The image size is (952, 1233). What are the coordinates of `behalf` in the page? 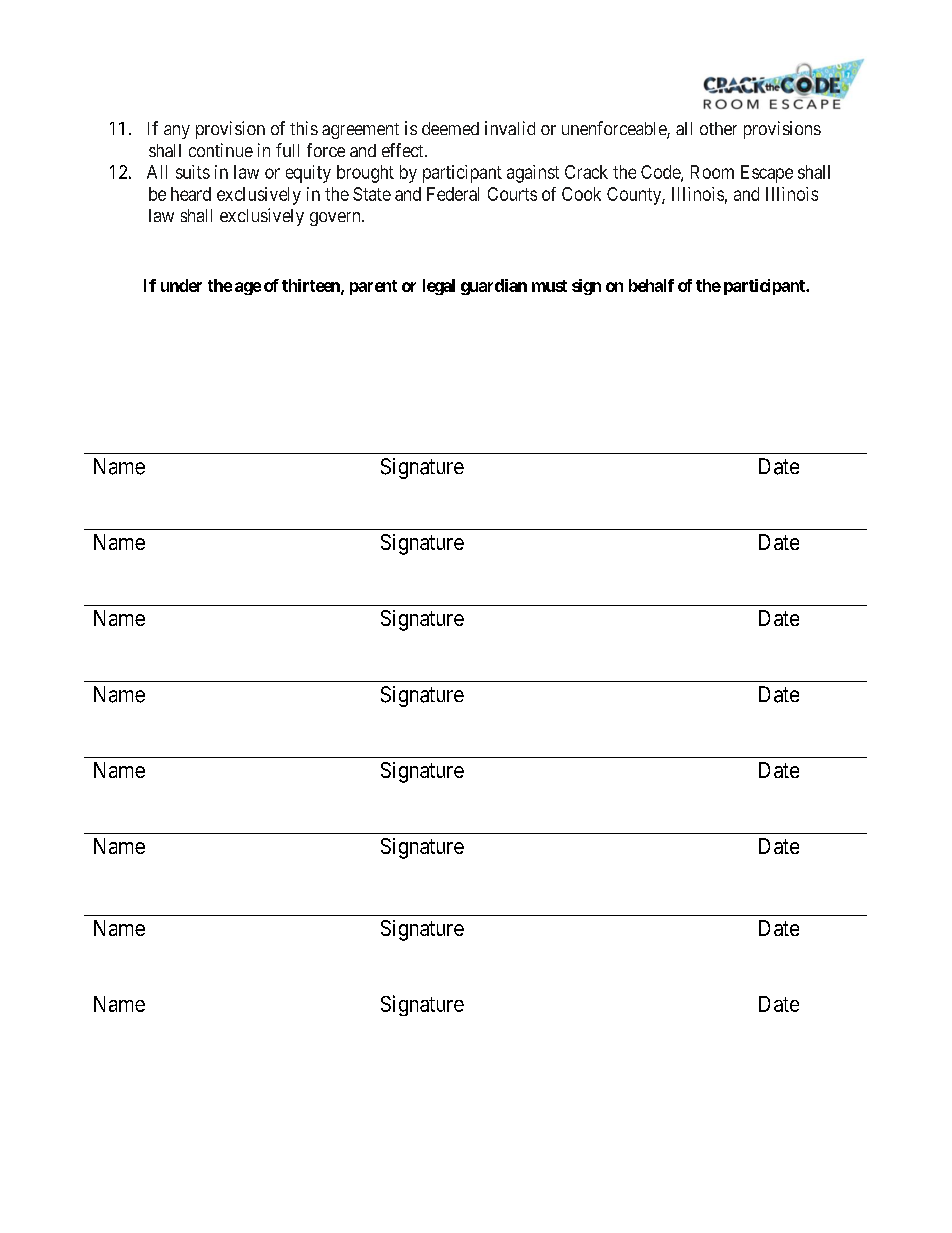 It's located at (651, 285).
